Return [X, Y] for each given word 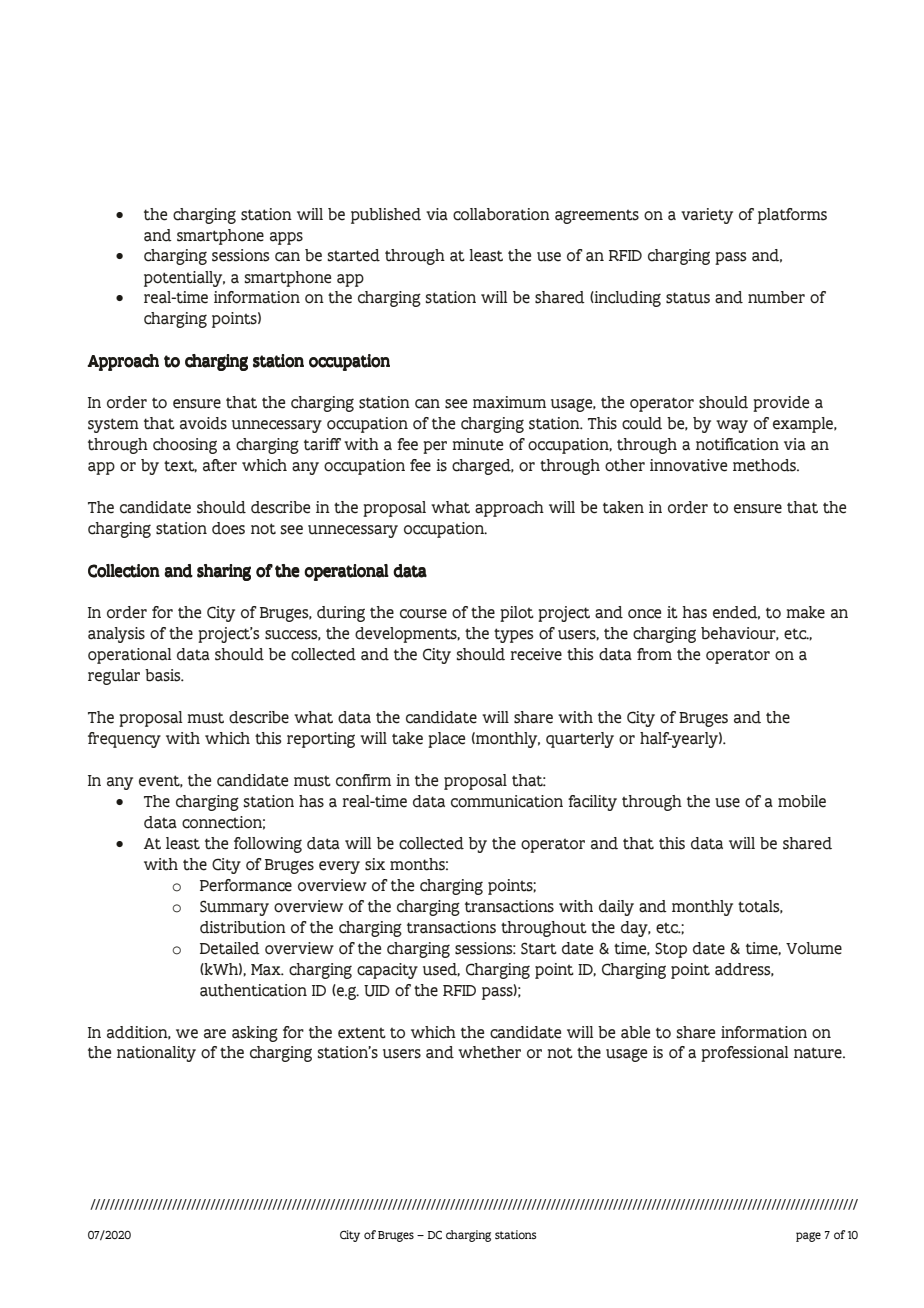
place [446, 740]
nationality [156, 1054]
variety [707, 216]
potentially [184, 279]
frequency [124, 740]
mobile [802, 801]
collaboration [501, 214]
